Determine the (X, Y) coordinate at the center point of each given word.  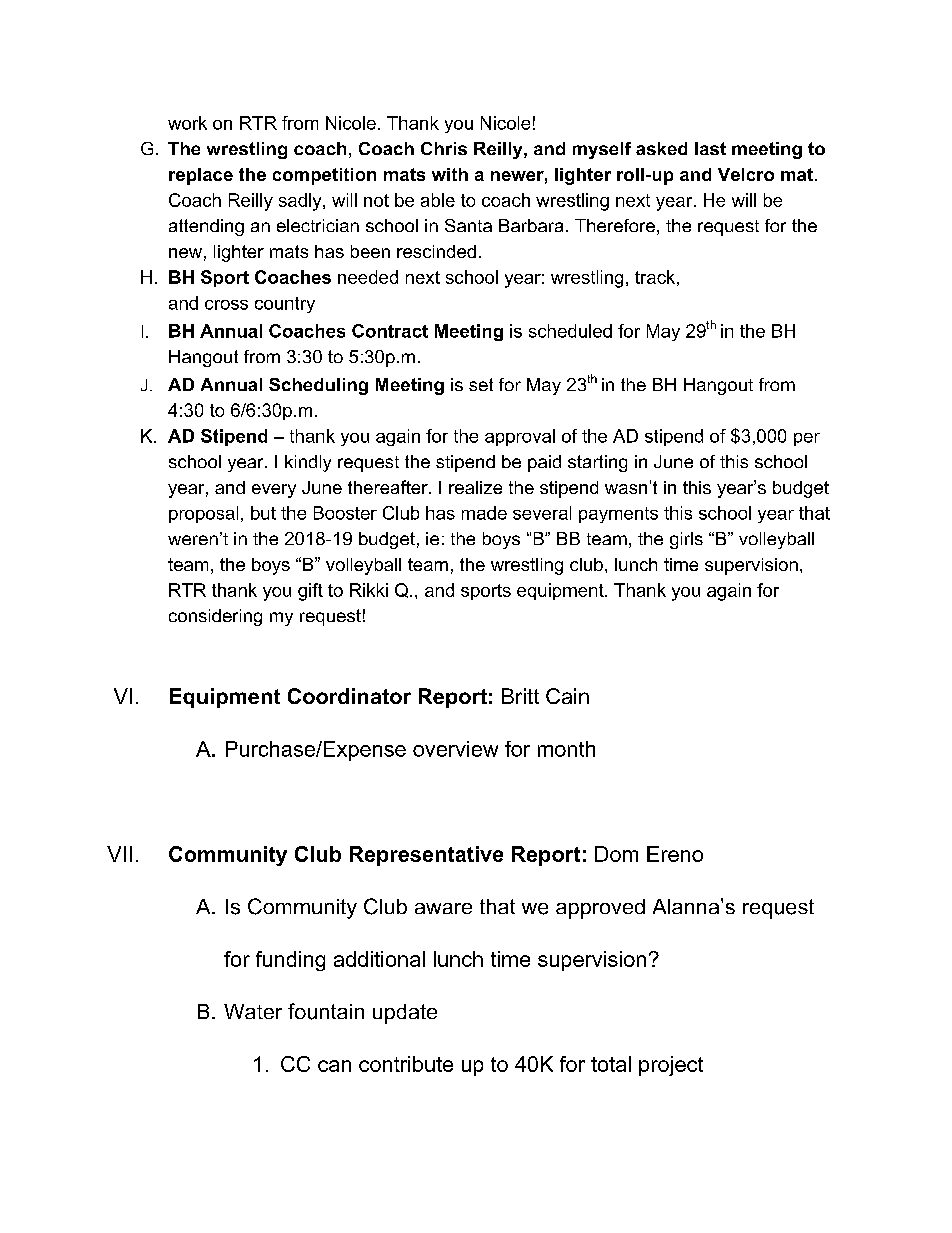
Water (253, 1011)
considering (215, 617)
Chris (444, 148)
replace (201, 176)
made (484, 513)
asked (661, 148)
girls (686, 540)
